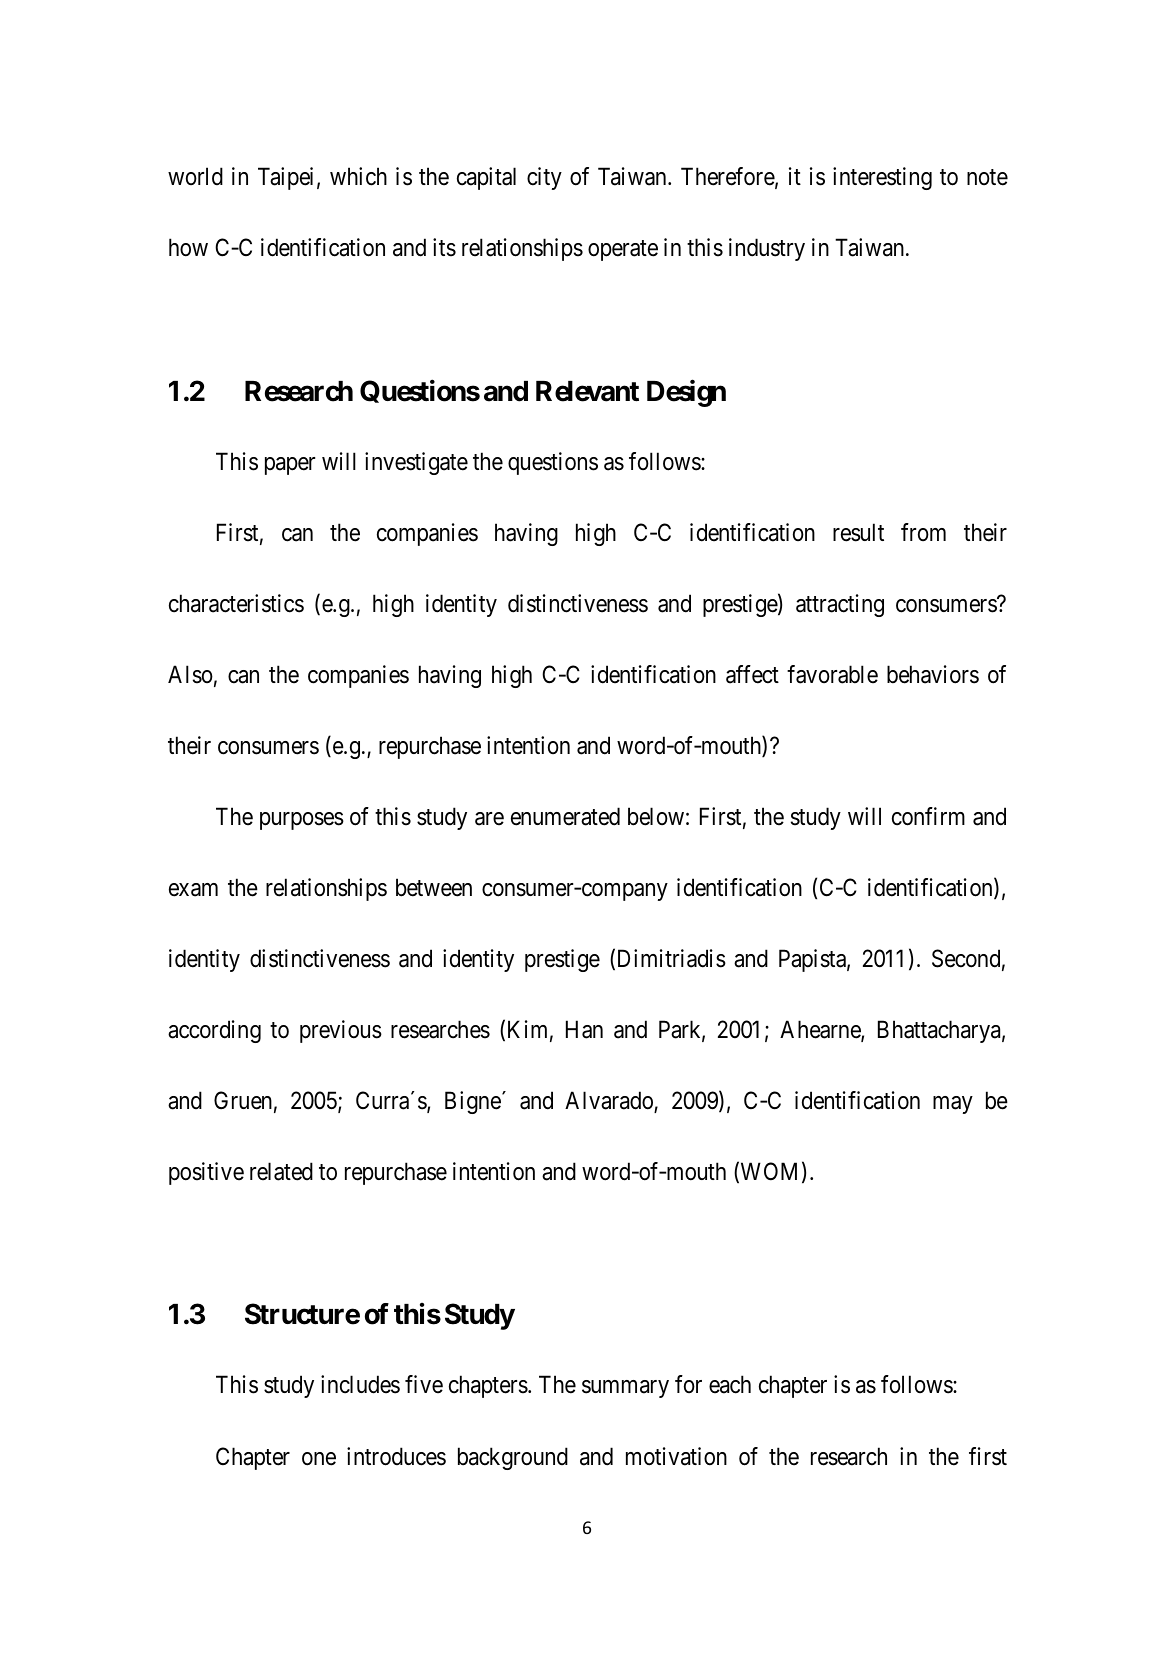  Describe the element at coordinates (302, 821) in the screenshot. I see `purposes` at that location.
